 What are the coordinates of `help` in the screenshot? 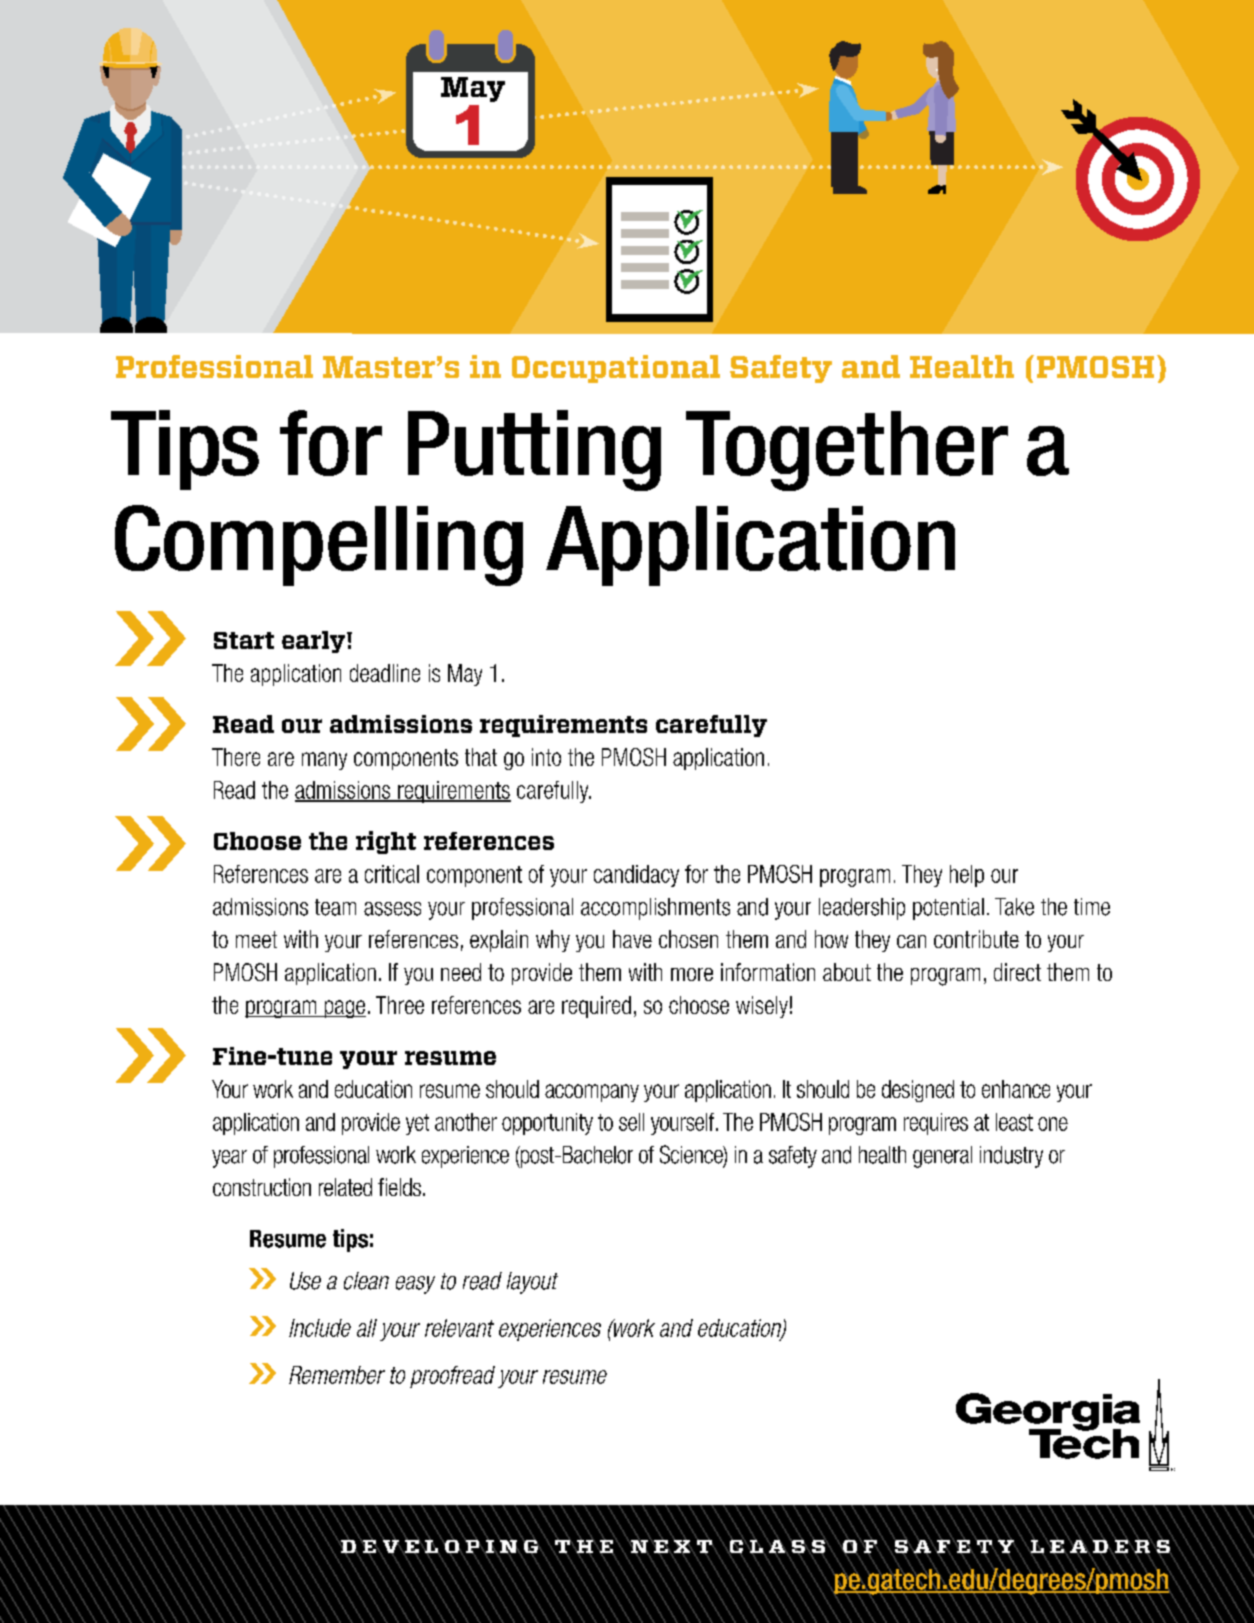 It's located at (967, 876).
